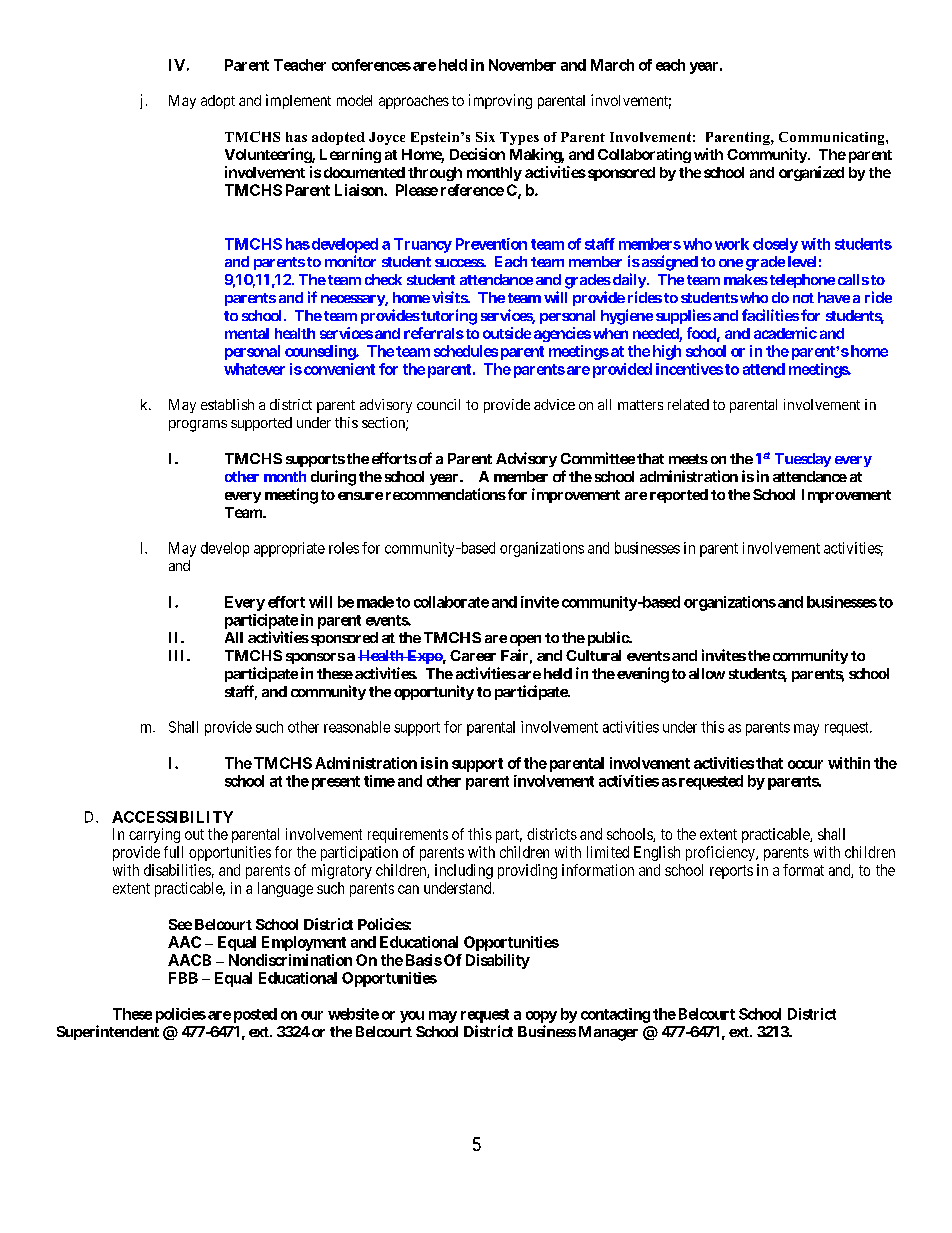  I want to click on you, so click(412, 1017).
